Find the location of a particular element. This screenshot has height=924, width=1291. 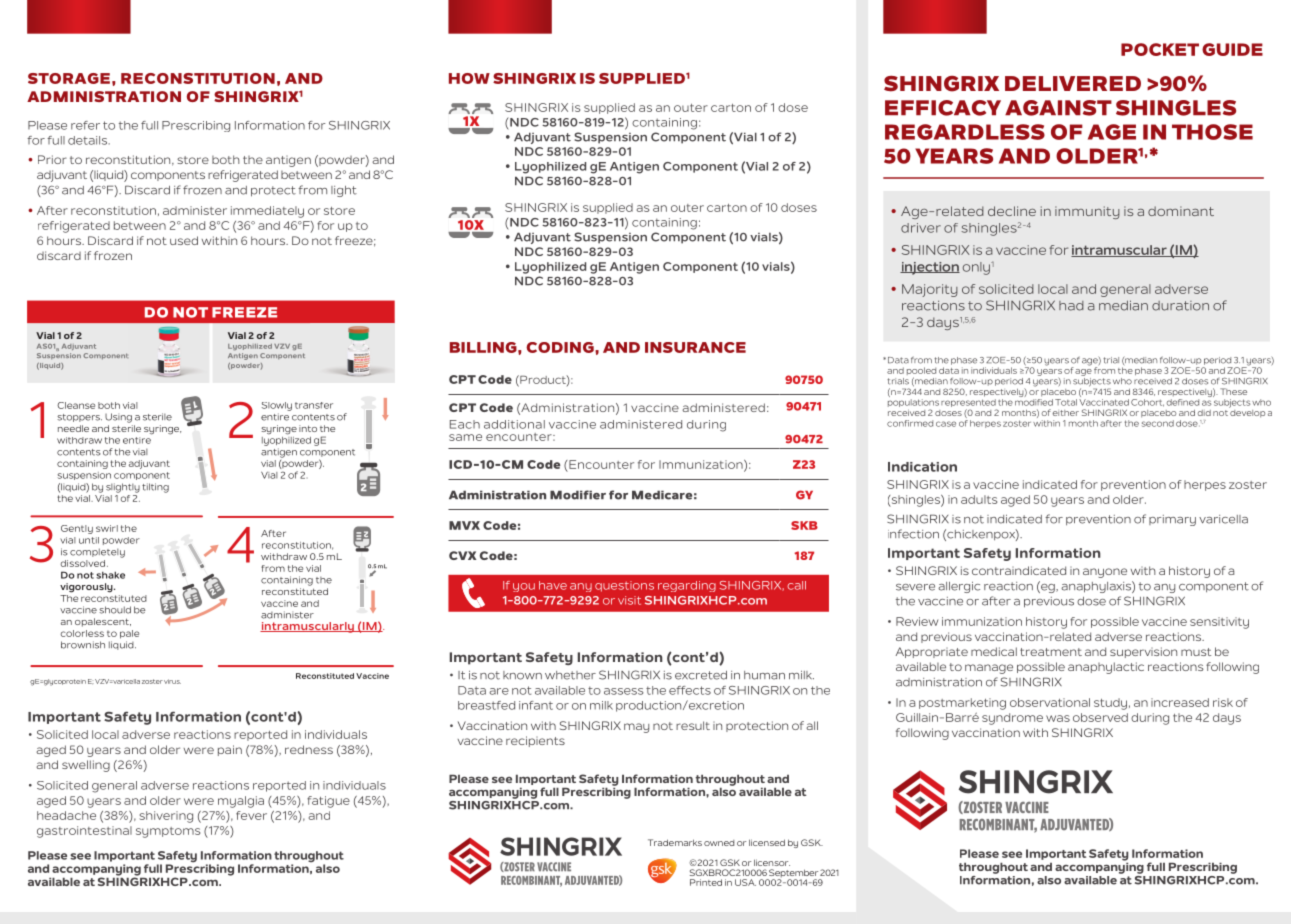

tilting is located at coordinates (155, 488).
